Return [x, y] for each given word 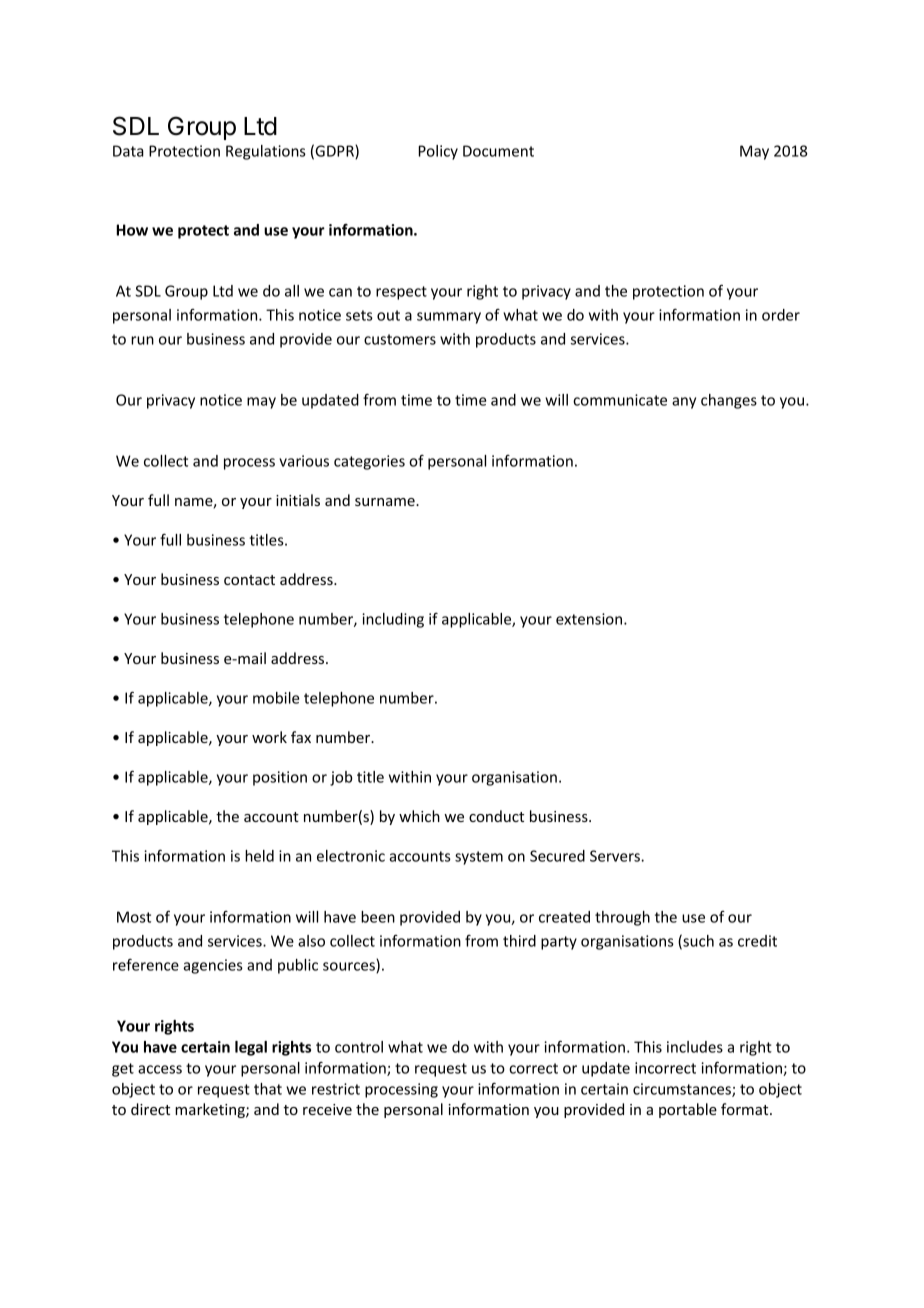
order [781, 315]
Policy [438, 152]
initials [298, 500]
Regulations [266, 152]
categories [369, 462]
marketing [211, 1110]
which [419, 816]
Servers [616, 856]
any [684, 403]
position [280, 778]
